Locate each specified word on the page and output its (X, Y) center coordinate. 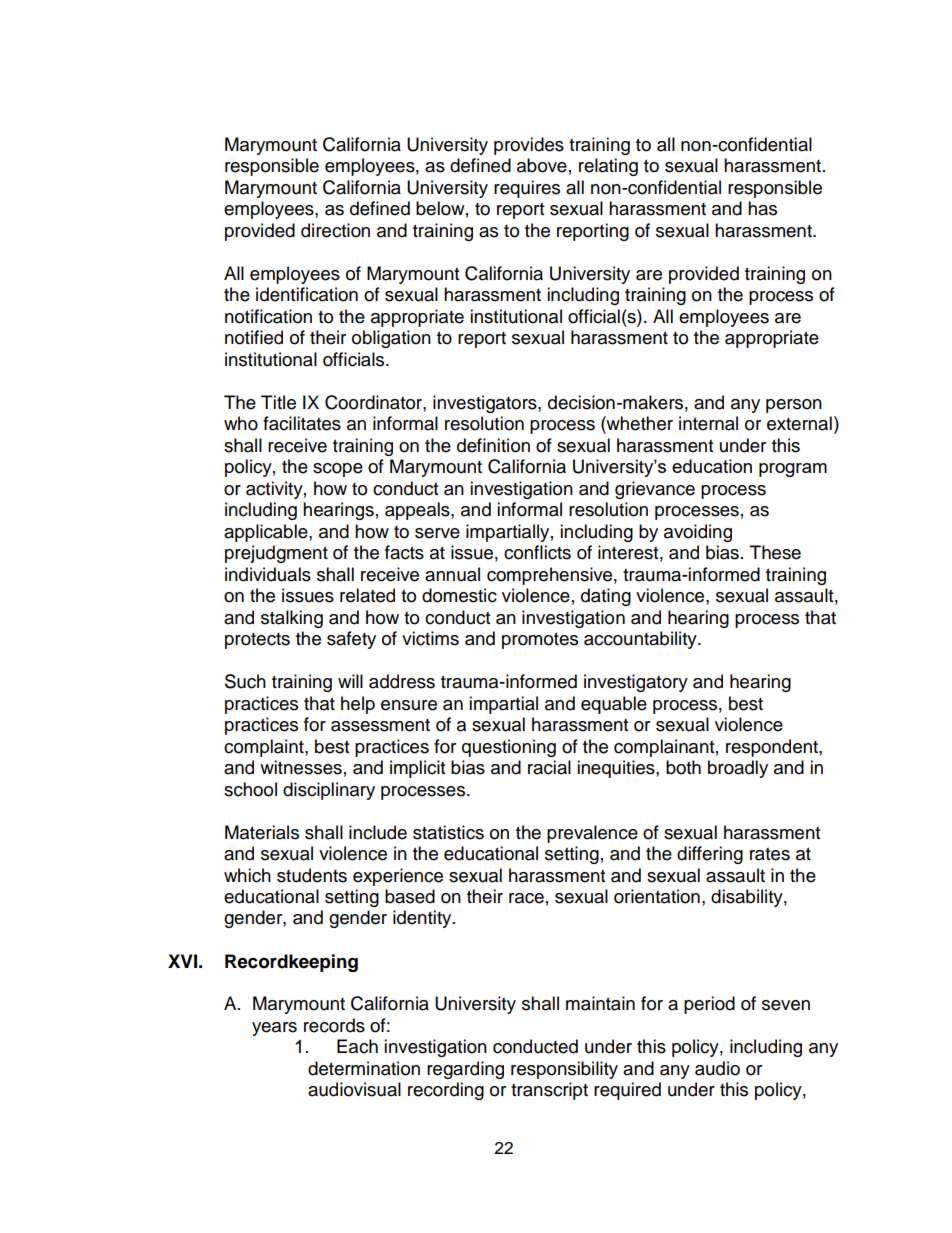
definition (493, 445)
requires (527, 189)
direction (335, 230)
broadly (738, 769)
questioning (509, 748)
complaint (265, 748)
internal (708, 423)
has (762, 208)
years (274, 1029)
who (241, 423)
